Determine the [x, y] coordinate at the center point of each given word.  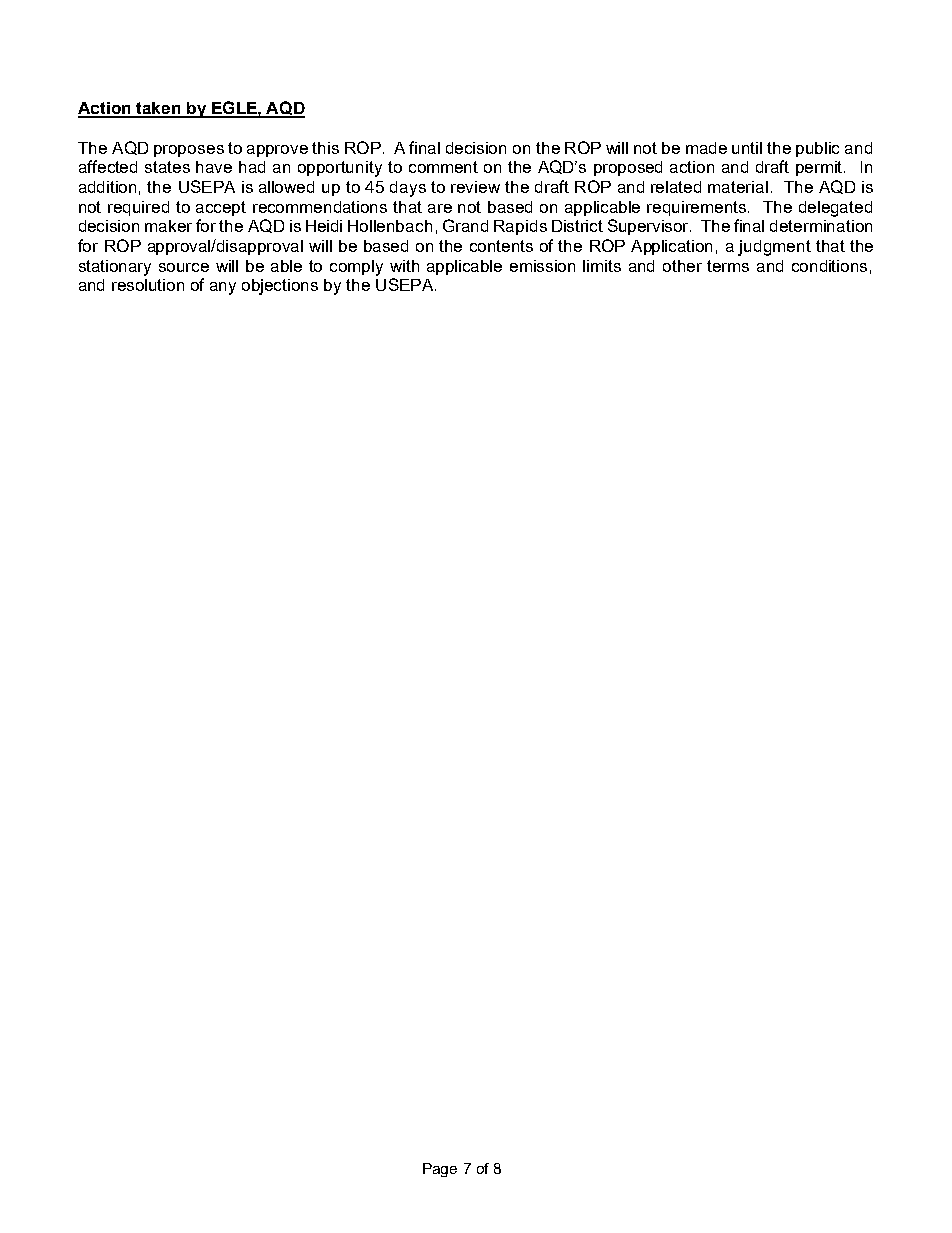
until [747, 148]
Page [440, 1170]
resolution [148, 285]
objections [280, 287]
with [404, 266]
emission [542, 266]
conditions [829, 266]
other [682, 266]
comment [443, 167]
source [184, 267]
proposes [189, 151]
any [223, 288]
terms [728, 266]
